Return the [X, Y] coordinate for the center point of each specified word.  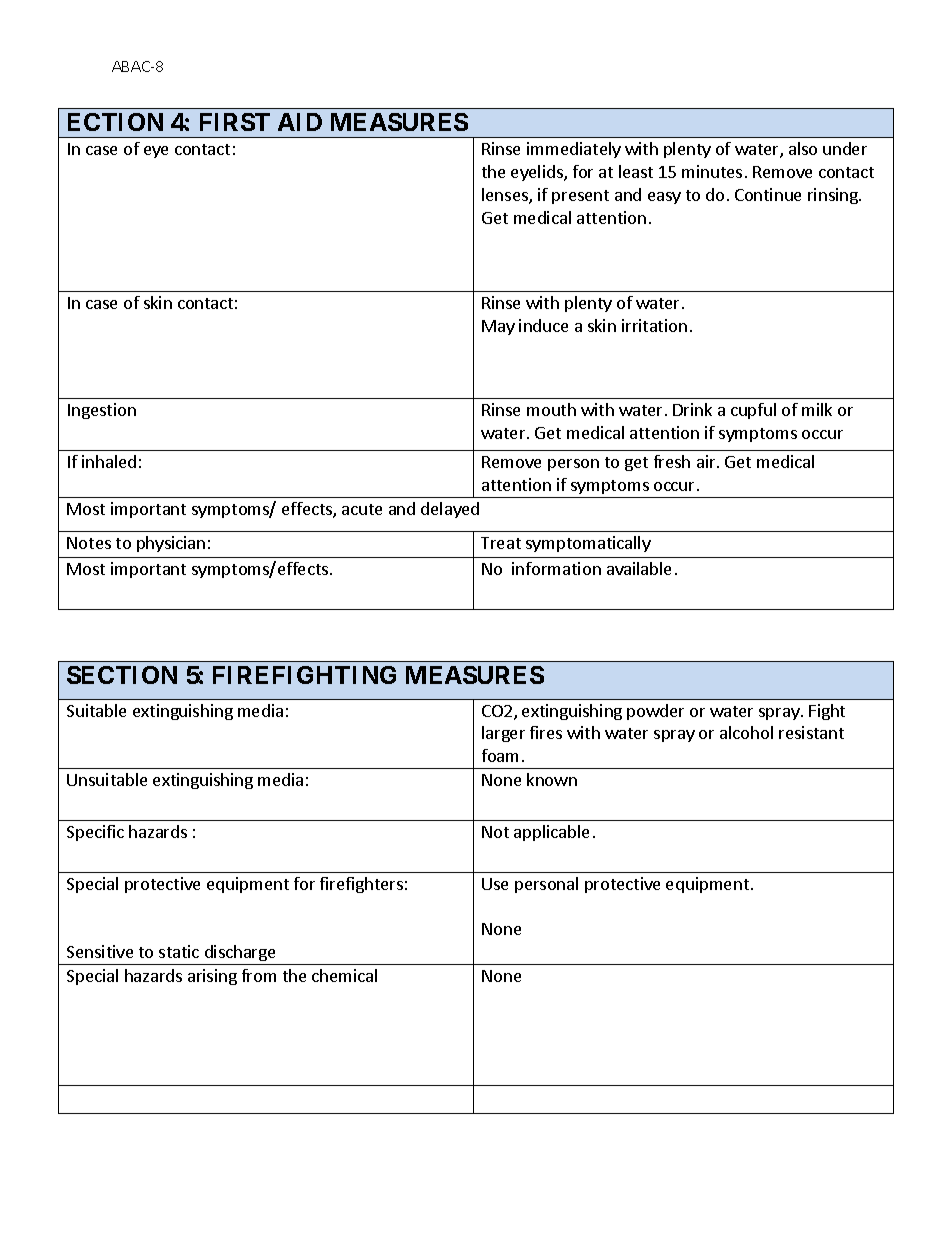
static [179, 951]
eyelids [538, 173]
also [803, 148]
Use [495, 884]
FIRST [235, 122]
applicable [551, 833]
